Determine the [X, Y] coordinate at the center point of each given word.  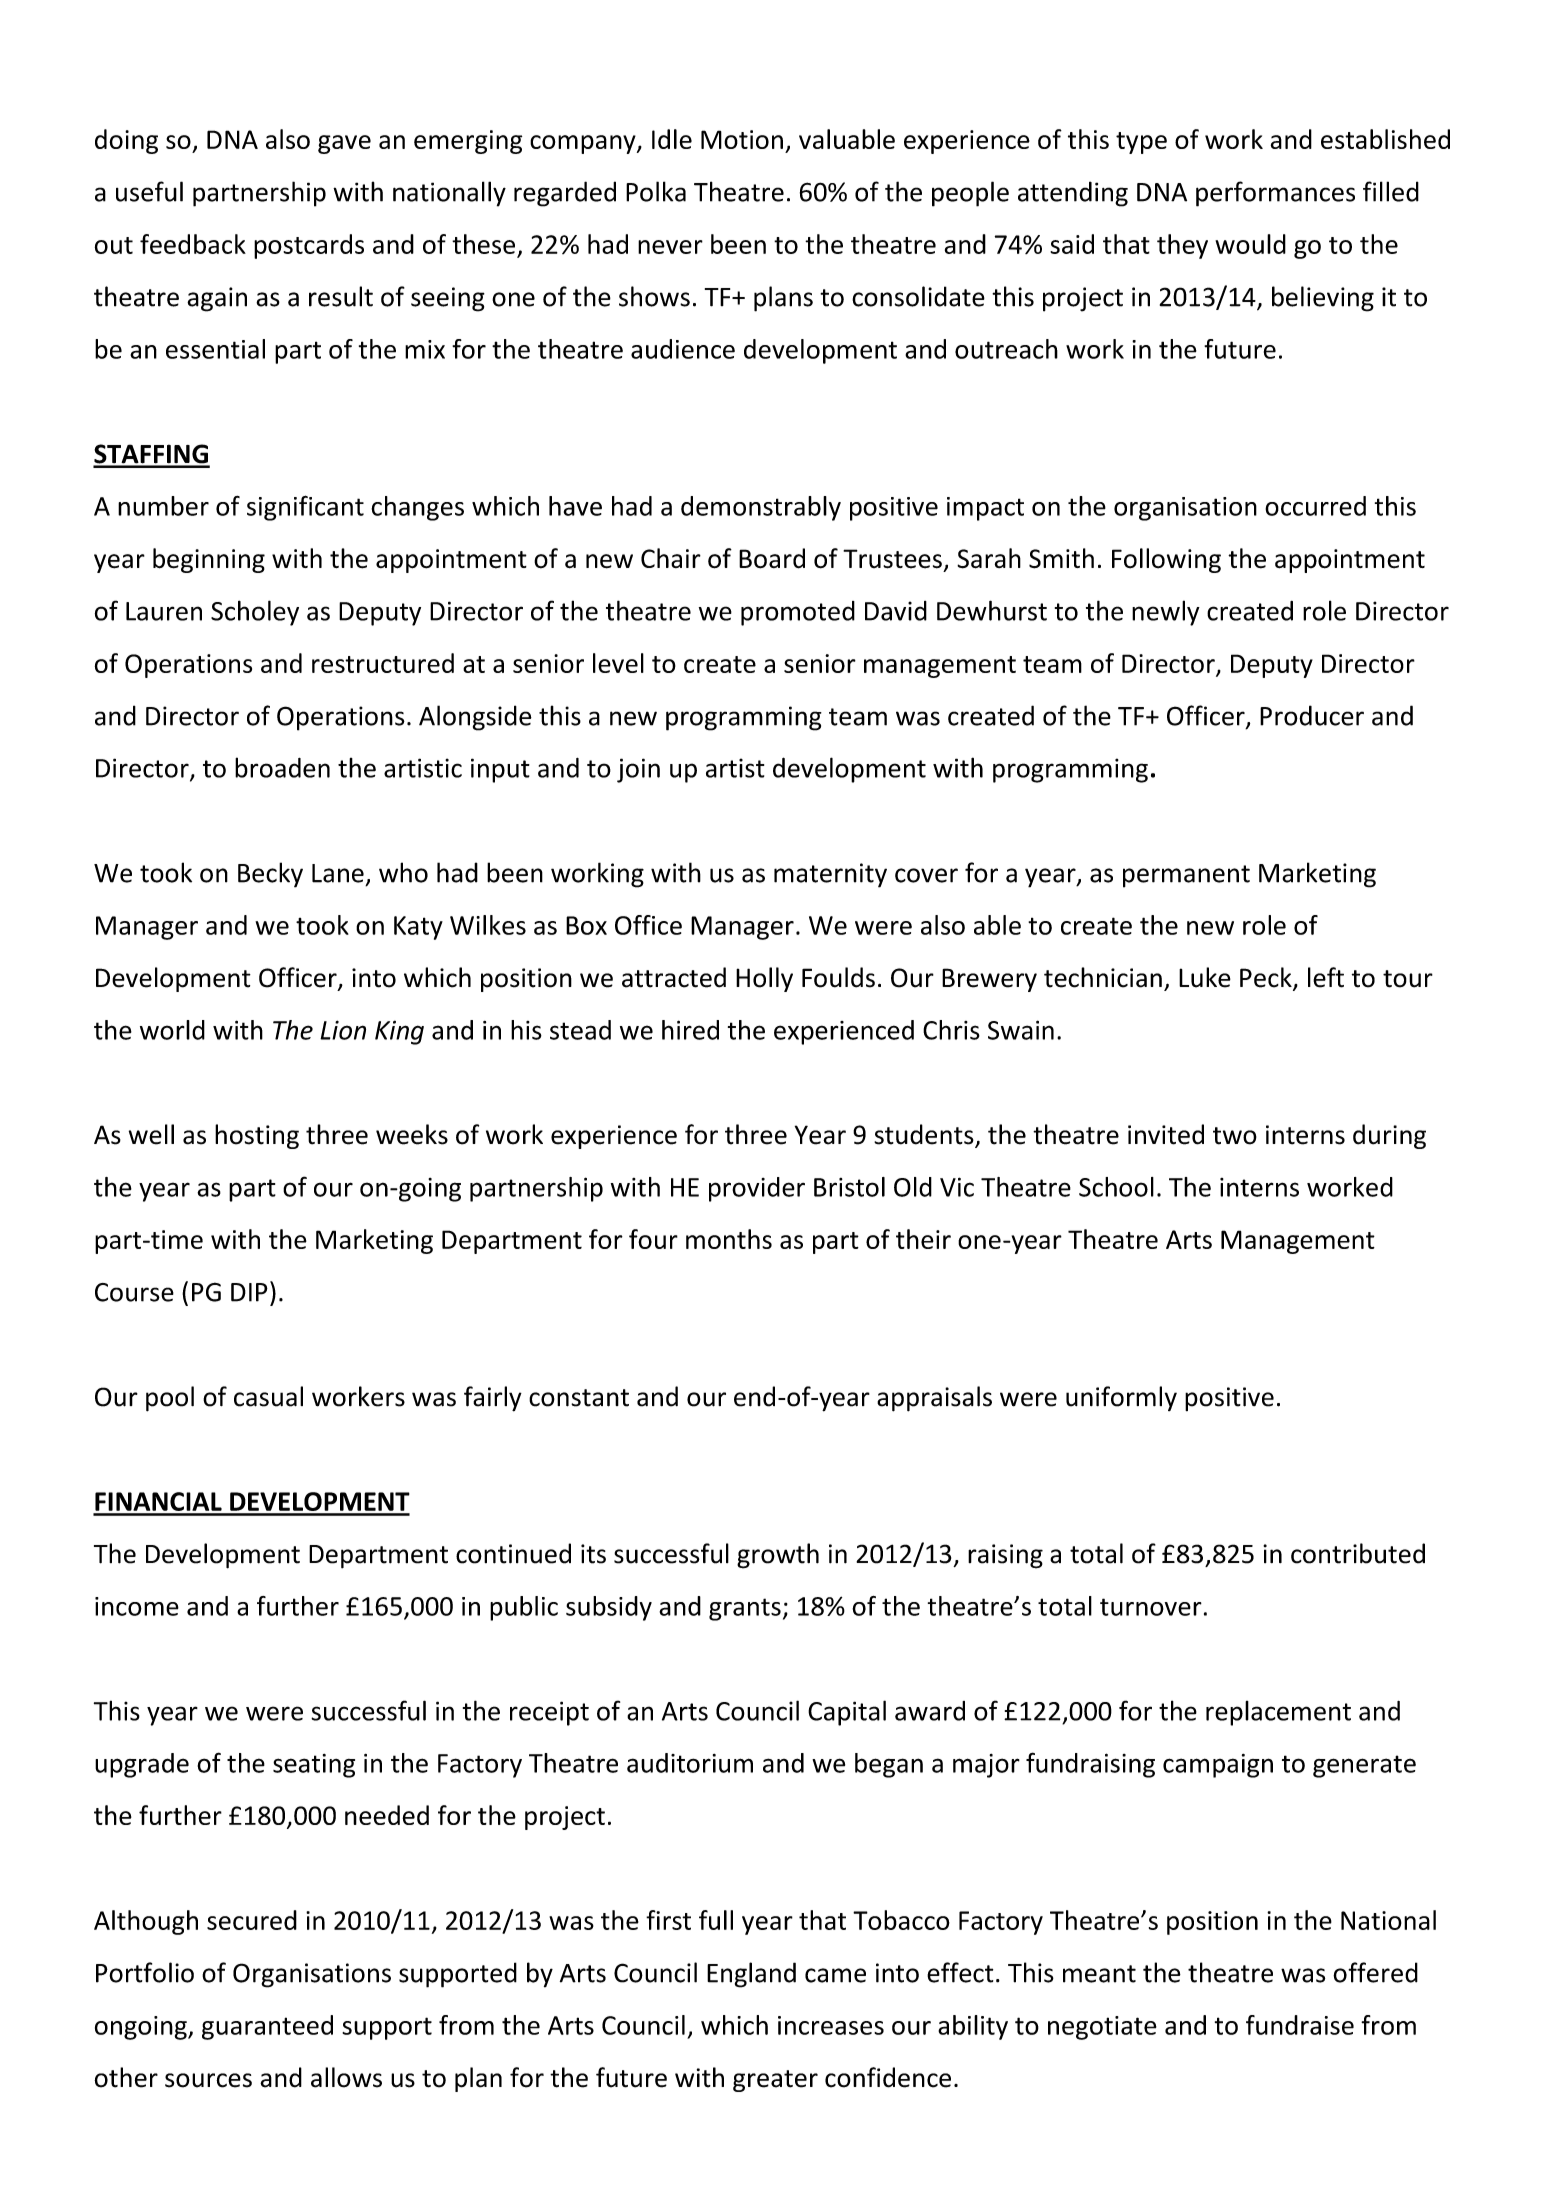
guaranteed [267, 2027]
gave [344, 144]
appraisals [934, 1399]
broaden [282, 767]
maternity [830, 875]
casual [268, 1396]
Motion [742, 139]
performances [1275, 194]
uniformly [1121, 1398]
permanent [1186, 876]
